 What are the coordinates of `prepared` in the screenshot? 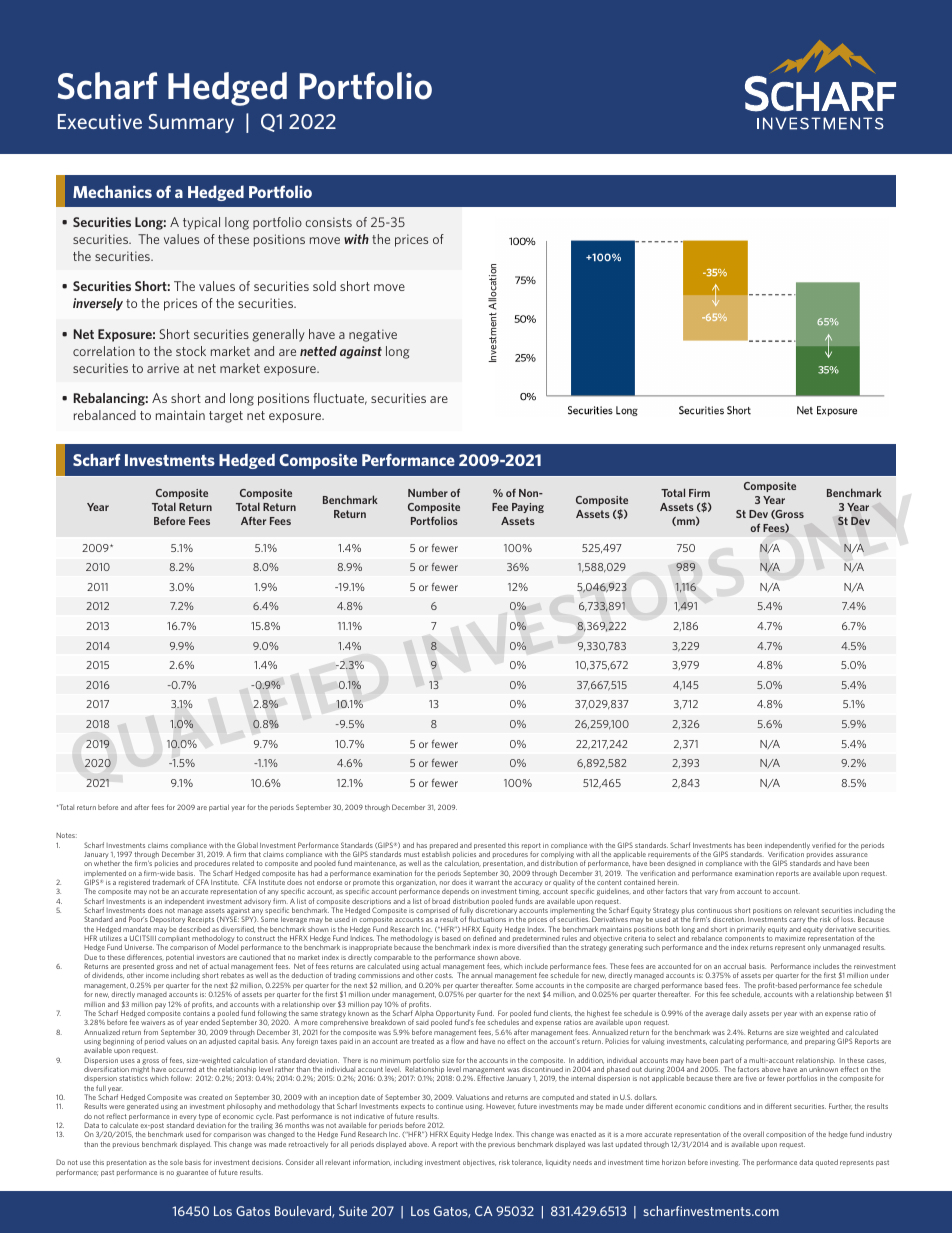 It's located at (444, 847).
